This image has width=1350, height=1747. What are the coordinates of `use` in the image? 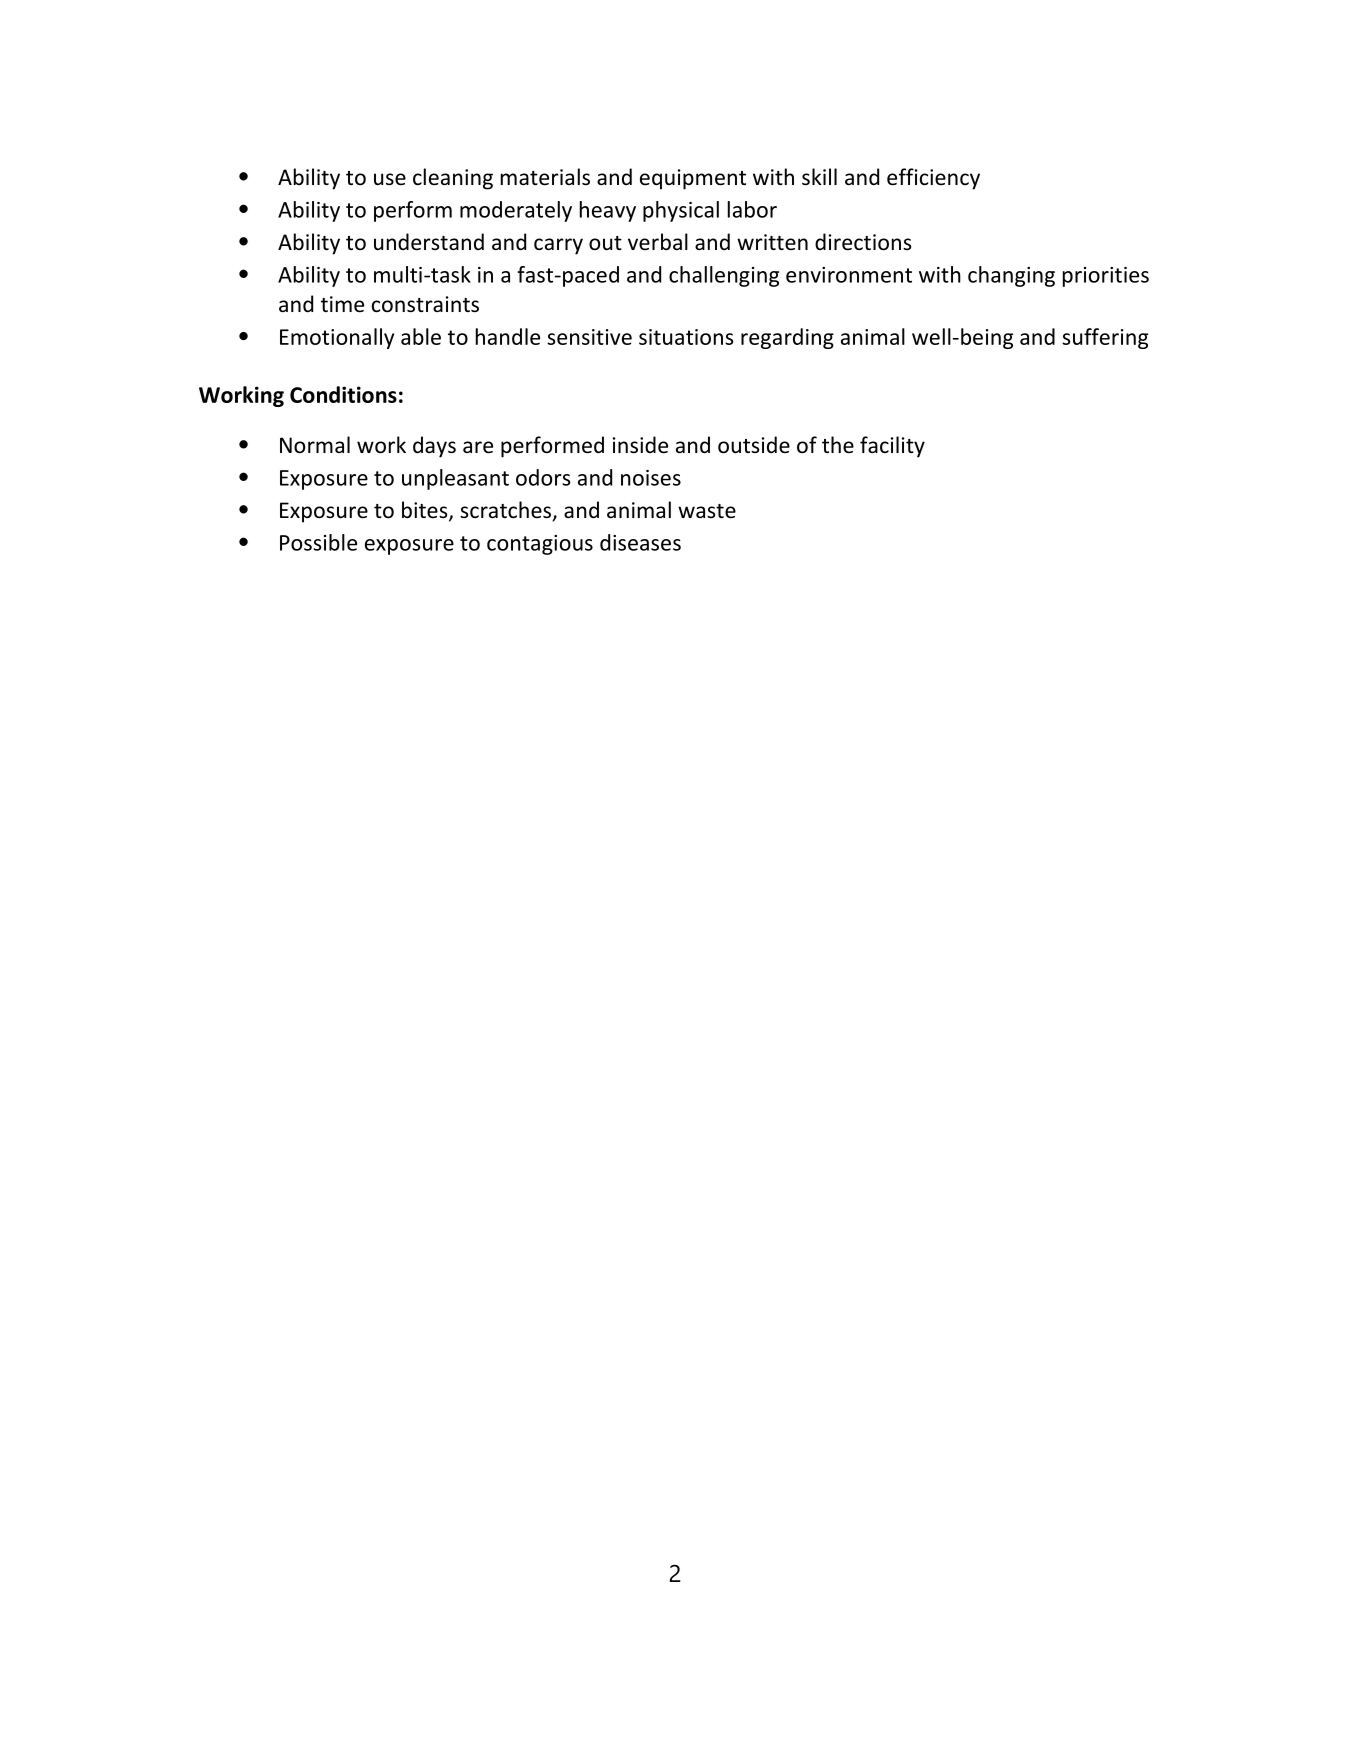 It's located at (390, 179).
